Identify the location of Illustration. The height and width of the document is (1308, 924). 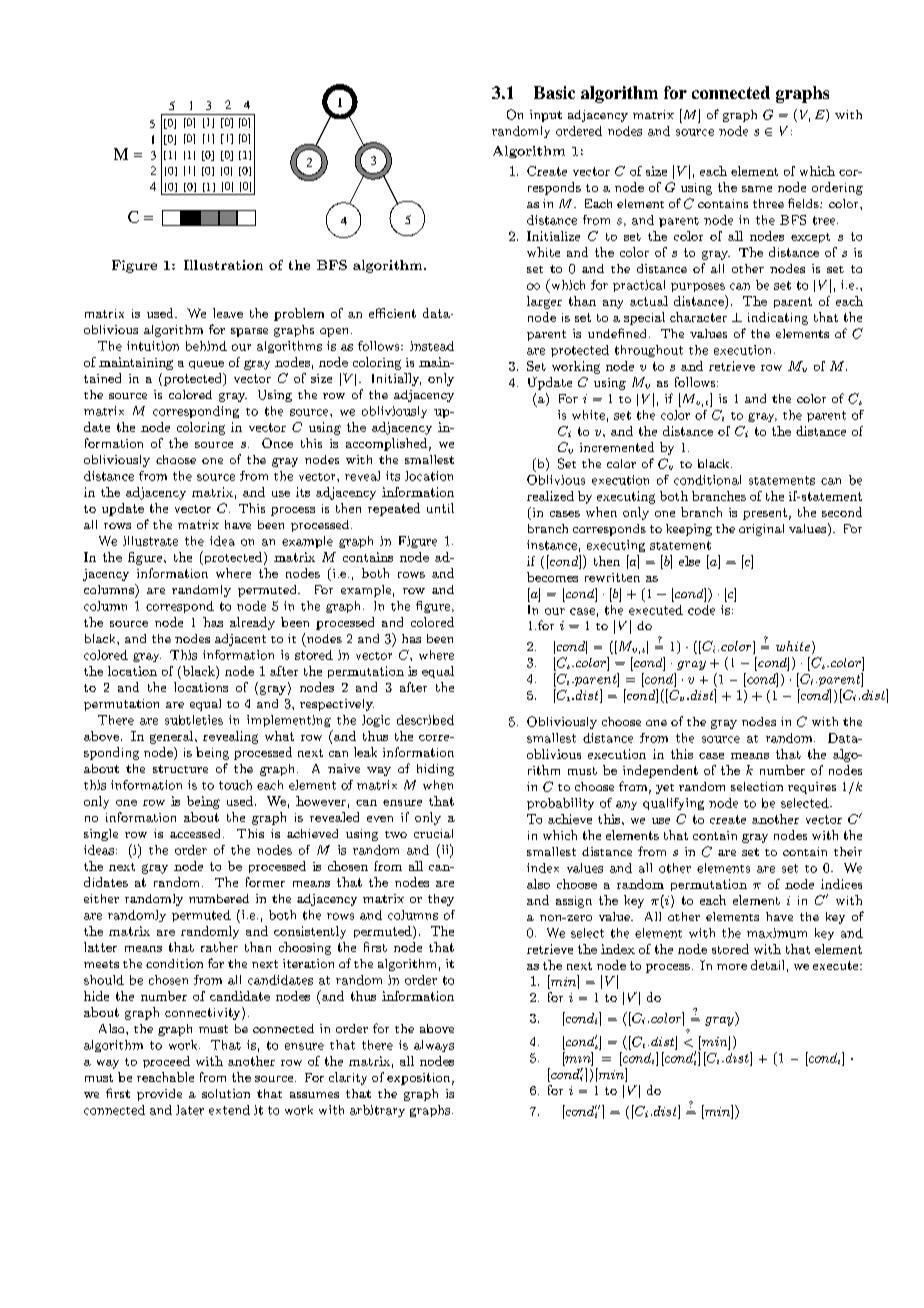
(223, 265).
